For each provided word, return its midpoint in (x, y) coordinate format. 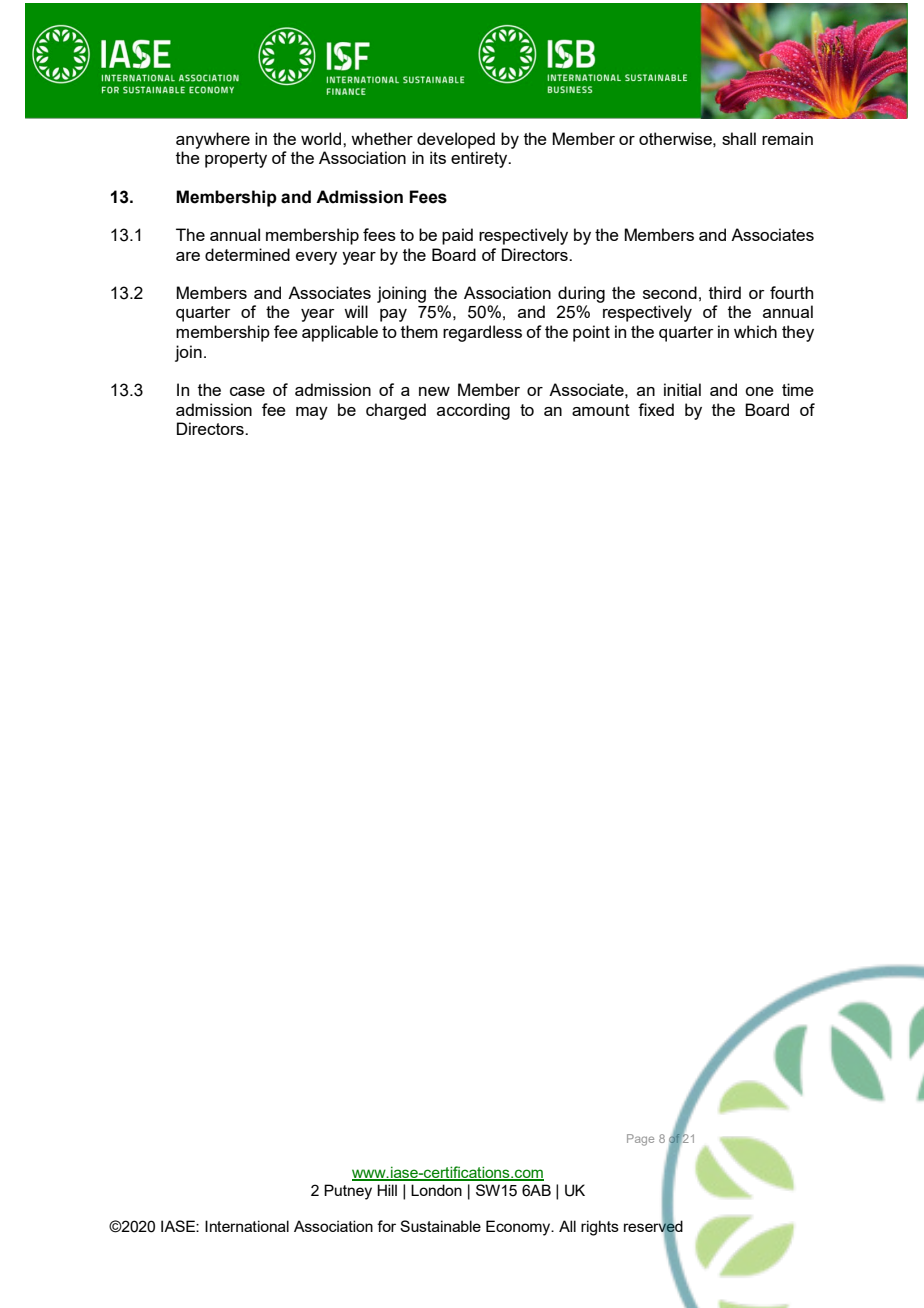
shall (739, 138)
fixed (656, 409)
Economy (519, 1228)
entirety (480, 159)
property (236, 160)
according (473, 411)
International (247, 1226)
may (312, 413)
